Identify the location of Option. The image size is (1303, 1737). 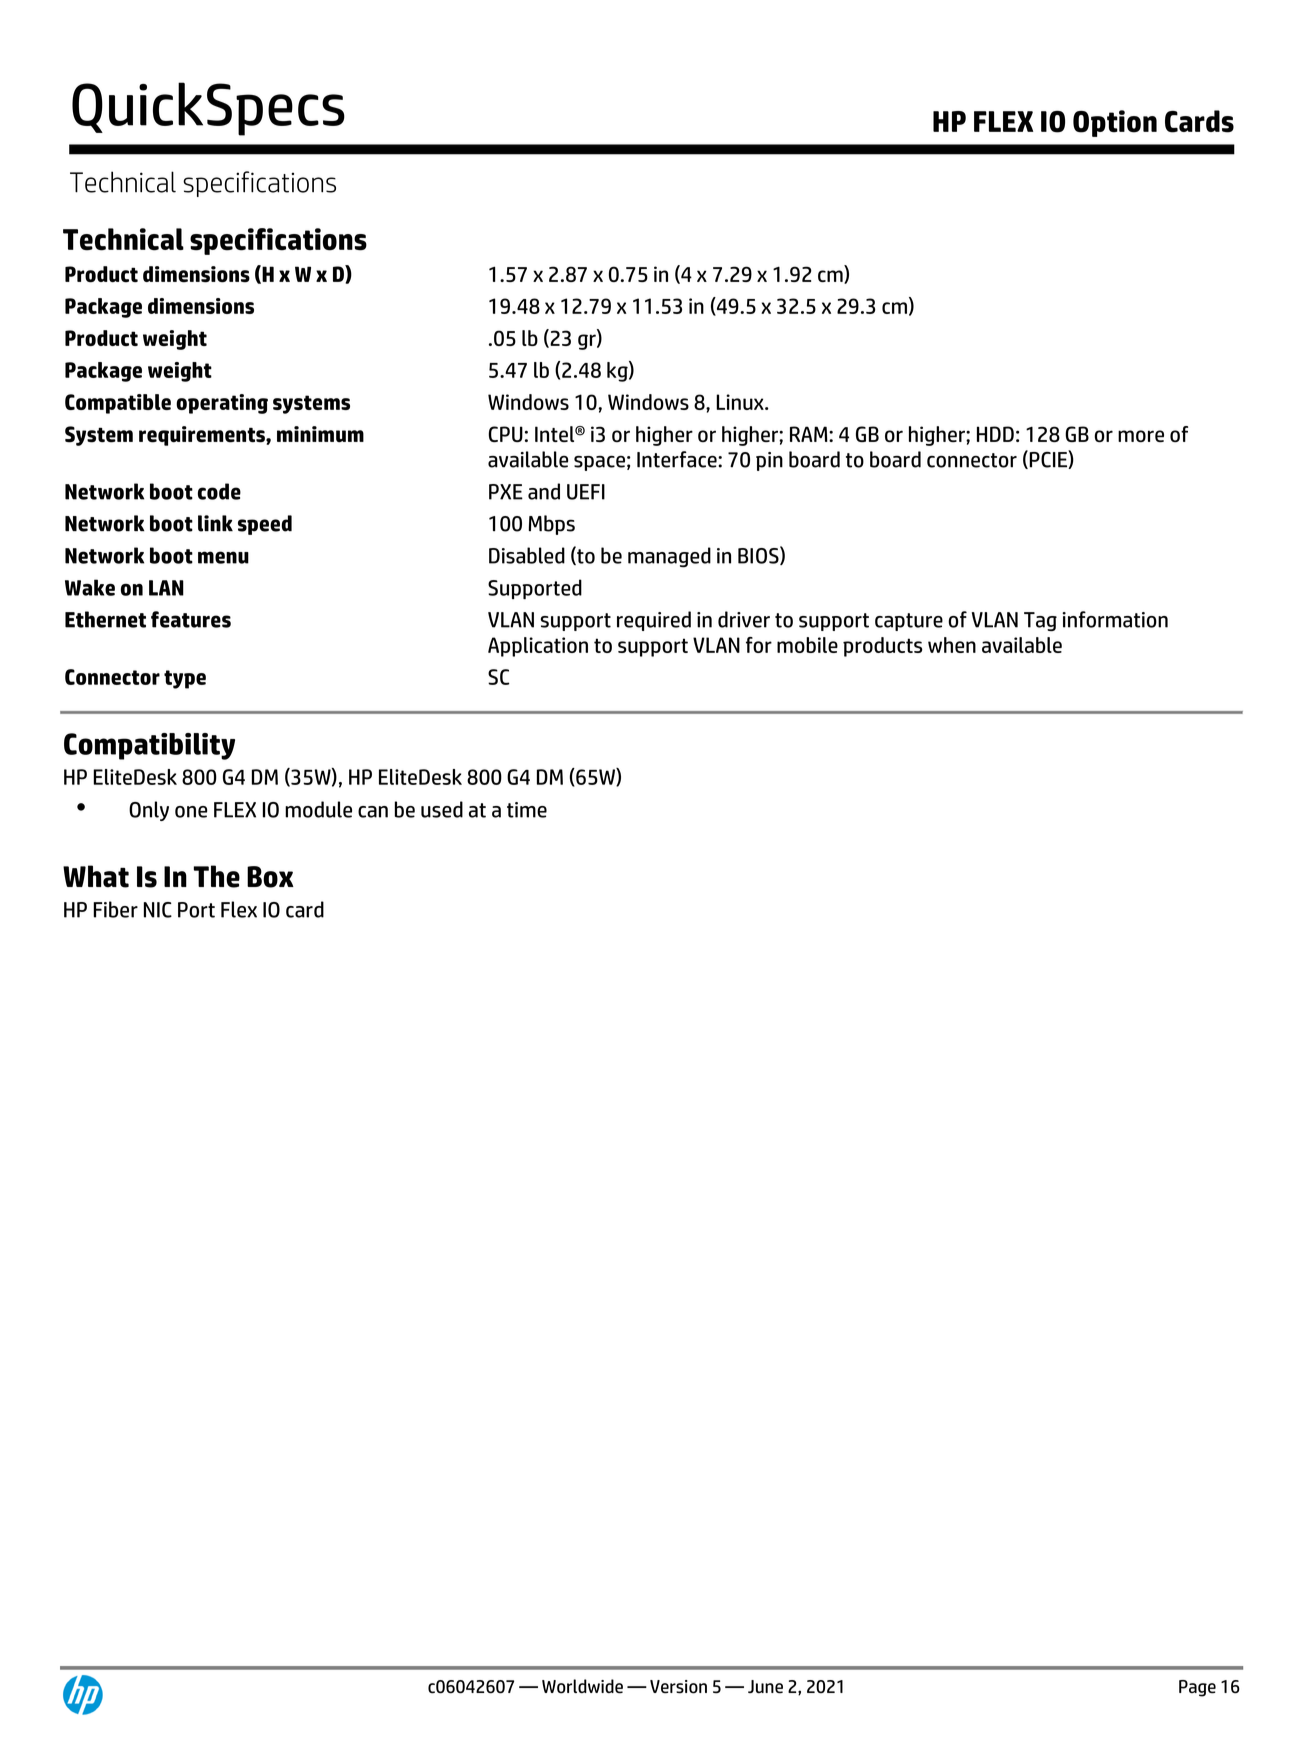
(1115, 123).
